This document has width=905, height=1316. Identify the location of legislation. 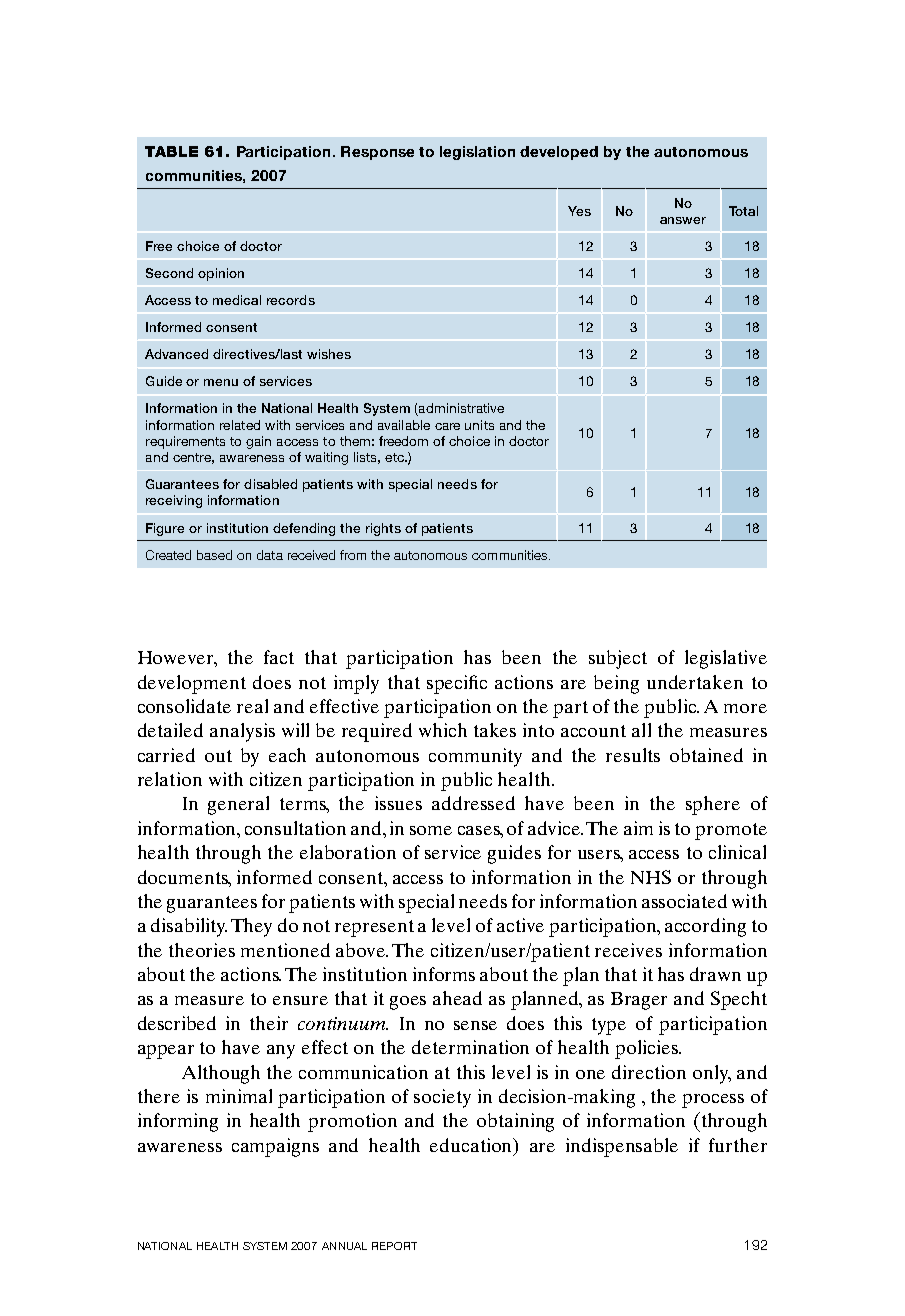
(477, 153).
